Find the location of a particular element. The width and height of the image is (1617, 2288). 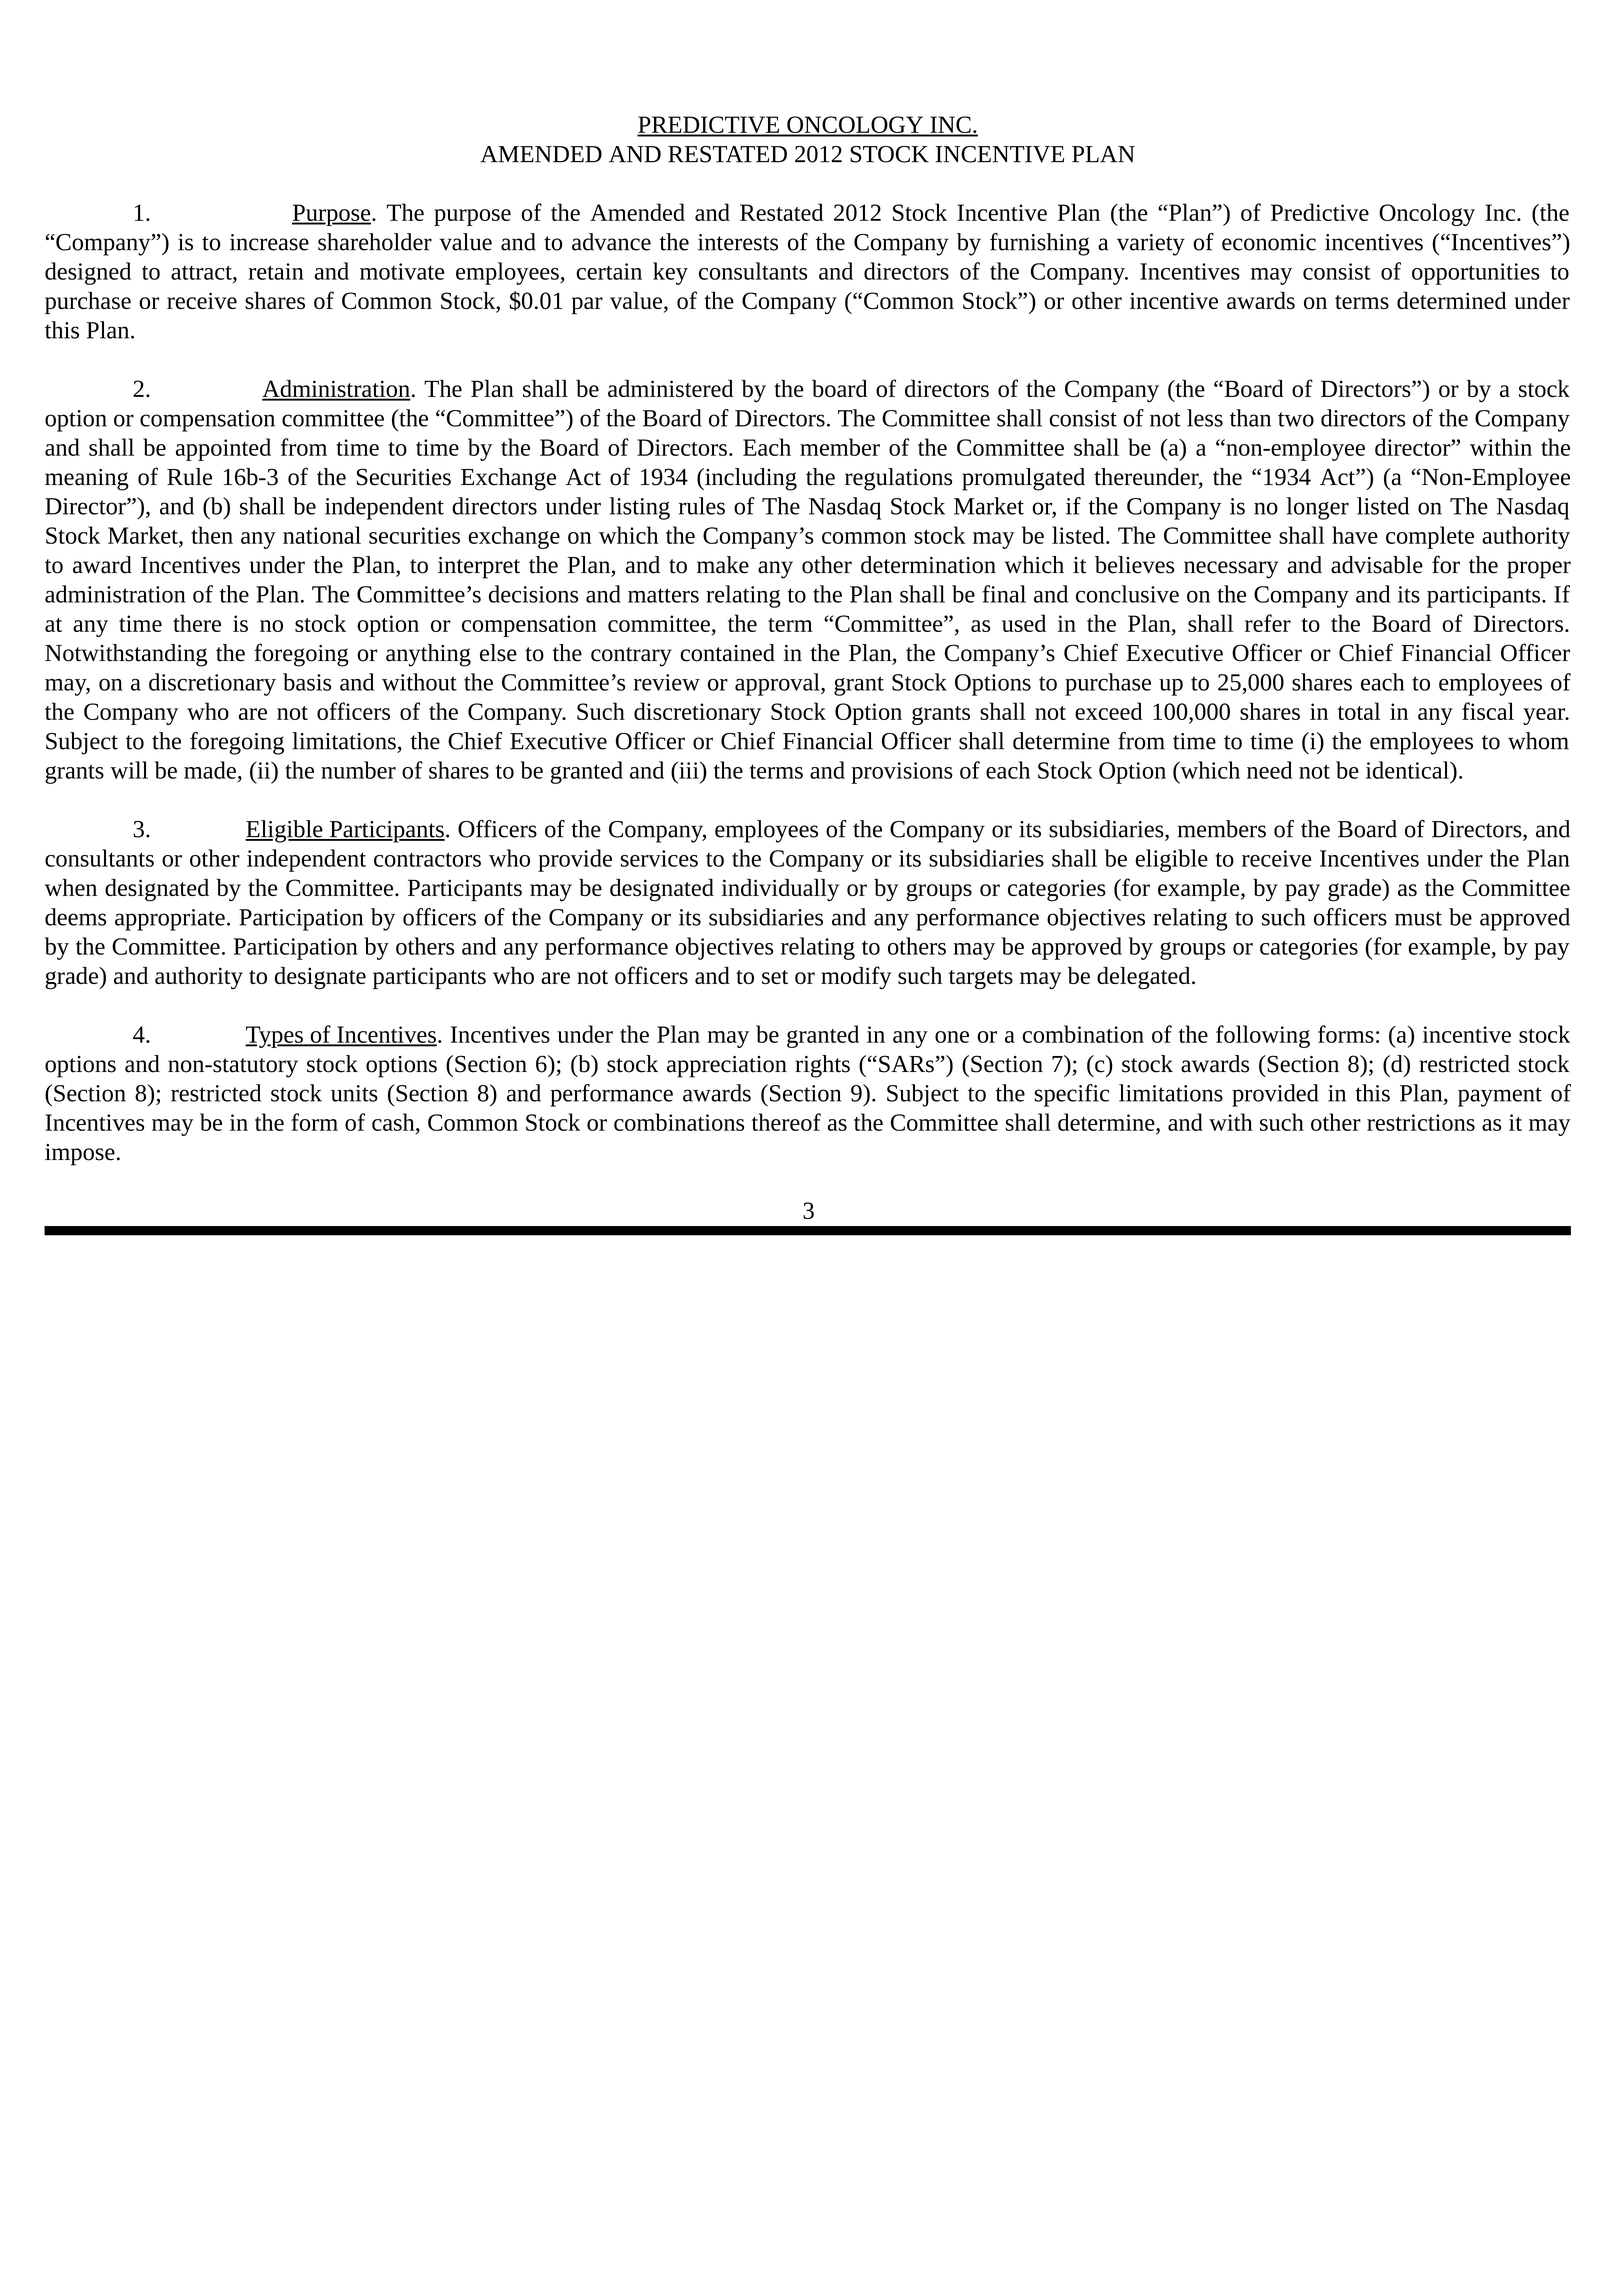

then is located at coordinates (212, 535).
